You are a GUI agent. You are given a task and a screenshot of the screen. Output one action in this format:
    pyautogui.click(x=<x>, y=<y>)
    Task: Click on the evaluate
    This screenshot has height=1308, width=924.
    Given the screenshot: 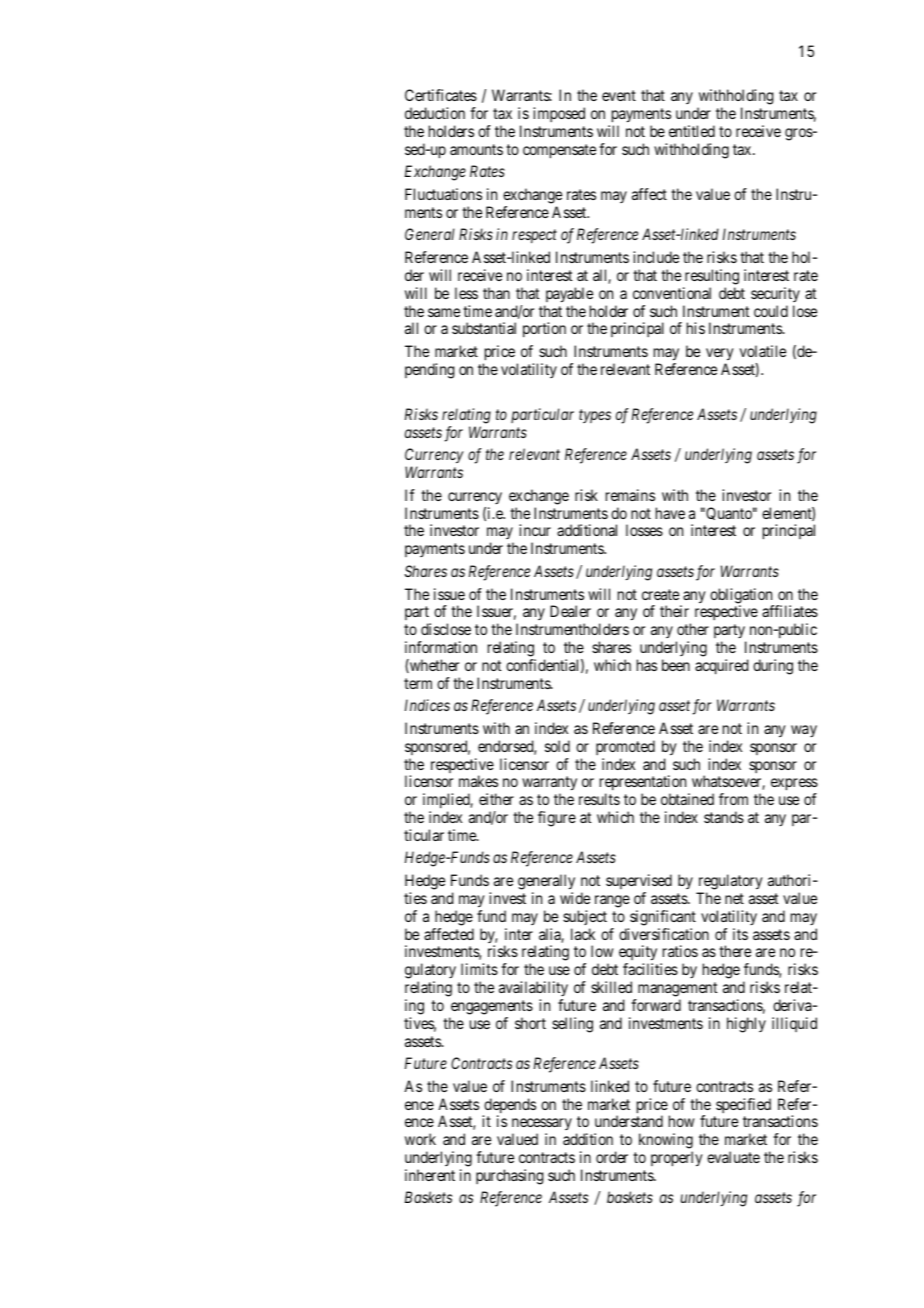 What is the action you would take?
    pyautogui.click(x=733, y=1157)
